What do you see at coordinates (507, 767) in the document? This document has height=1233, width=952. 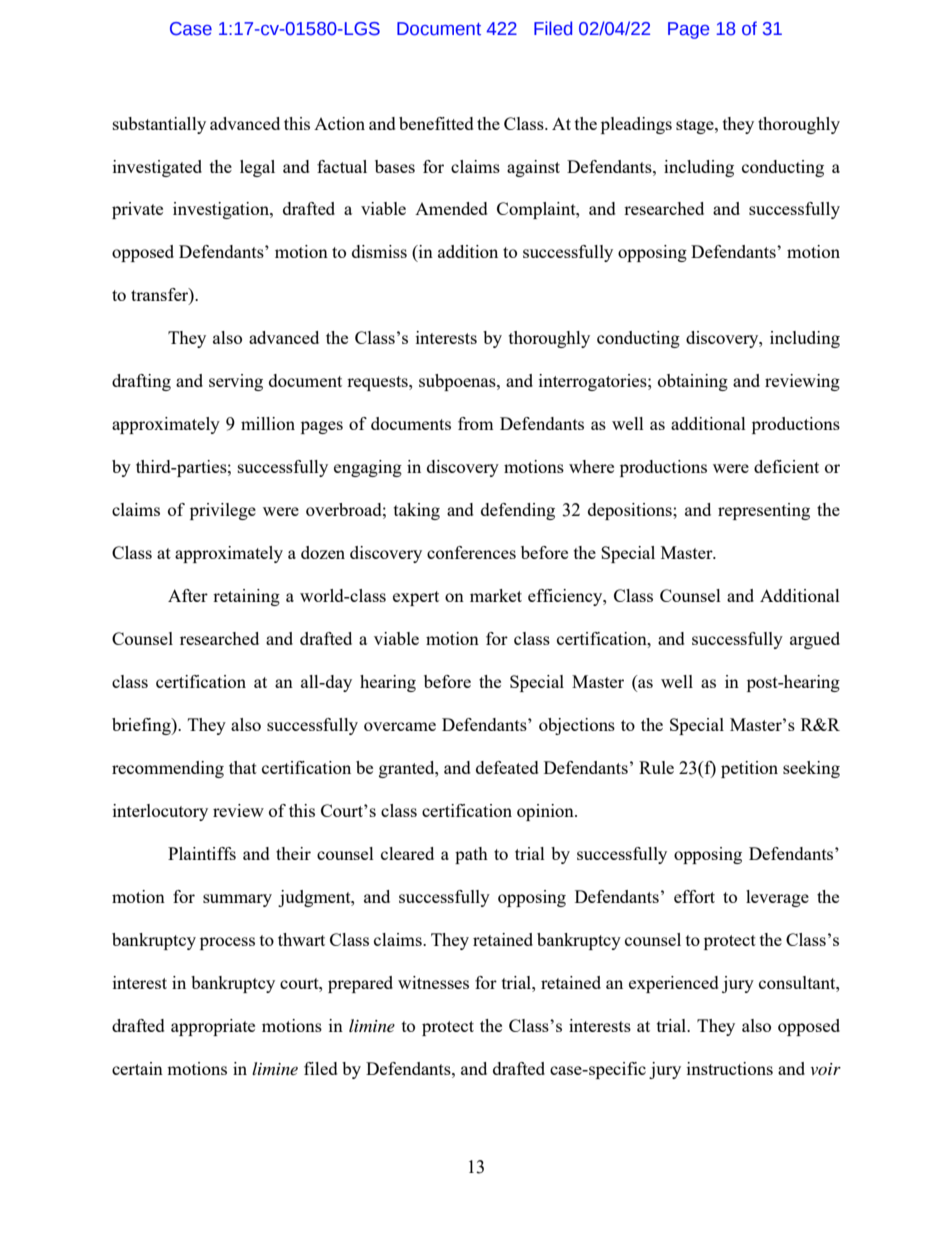 I see `defeated` at bounding box center [507, 767].
